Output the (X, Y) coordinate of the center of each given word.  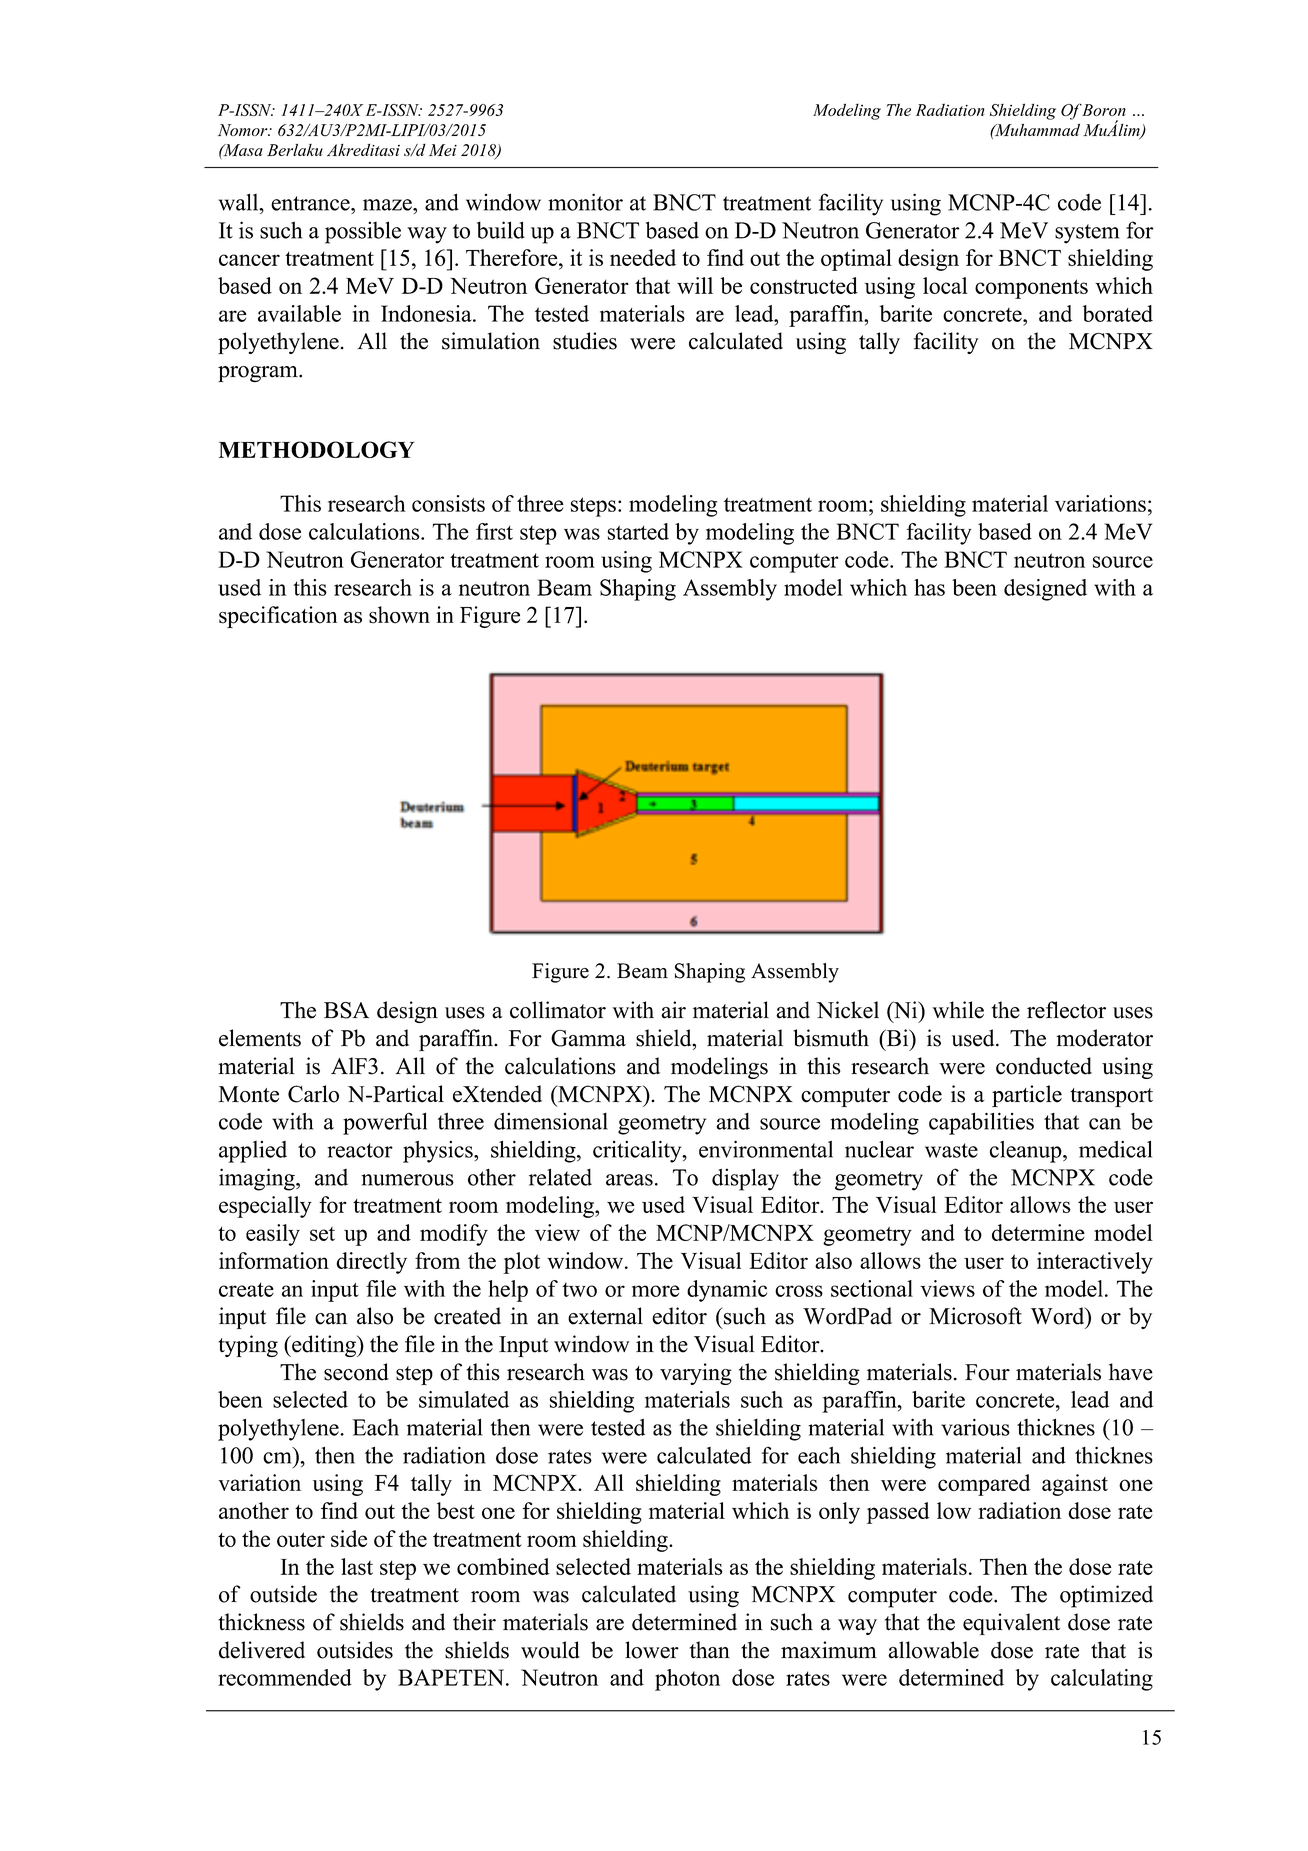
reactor (360, 1150)
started (638, 531)
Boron (1103, 110)
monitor (585, 202)
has (929, 587)
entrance (311, 203)
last (357, 1566)
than (710, 1650)
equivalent (1011, 1624)
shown (399, 615)
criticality (638, 1151)
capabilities (981, 1123)
